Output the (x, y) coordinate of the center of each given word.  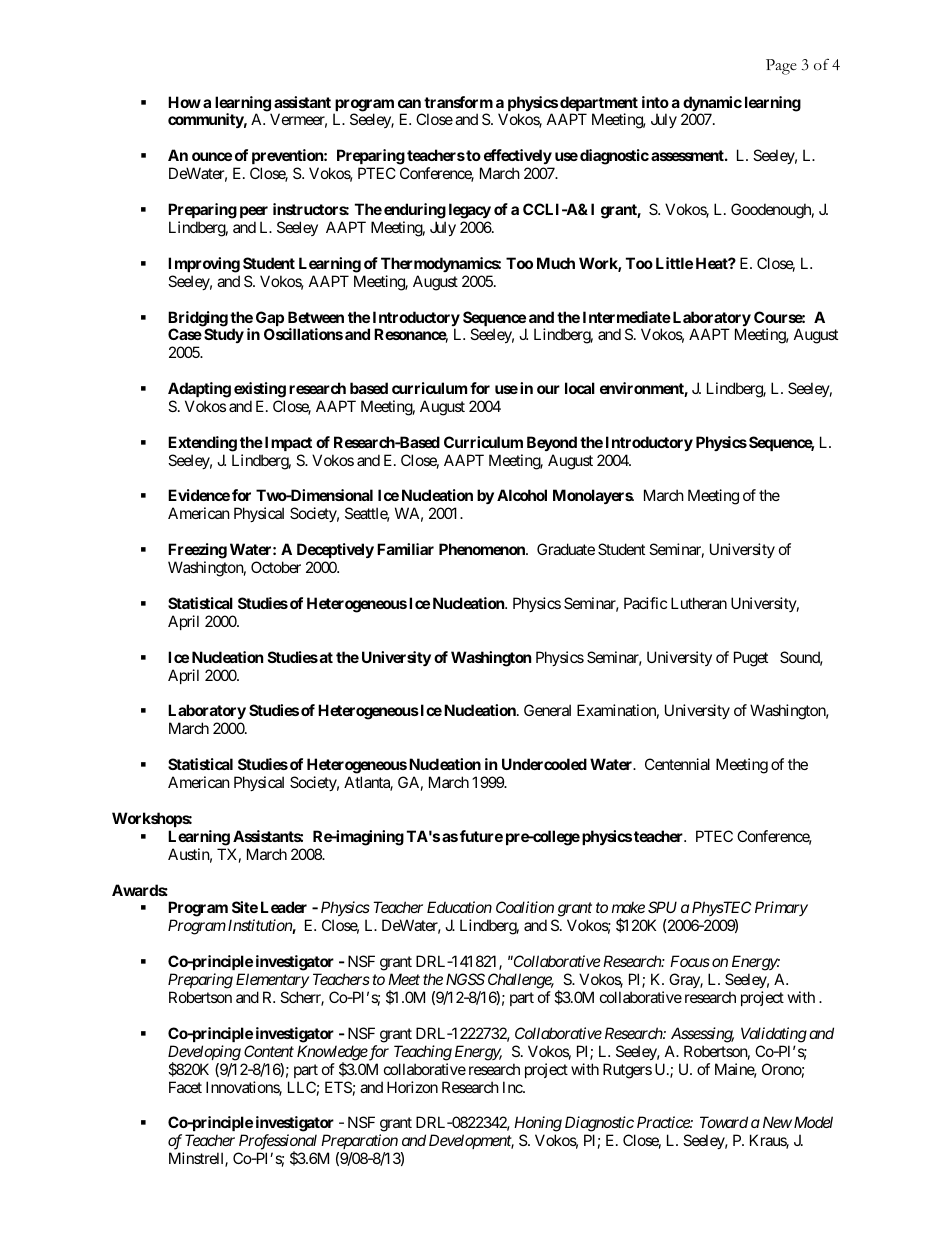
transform (458, 102)
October (276, 567)
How (184, 102)
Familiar (405, 549)
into (655, 102)
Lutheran (699, 603)
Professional (278, 1143)
